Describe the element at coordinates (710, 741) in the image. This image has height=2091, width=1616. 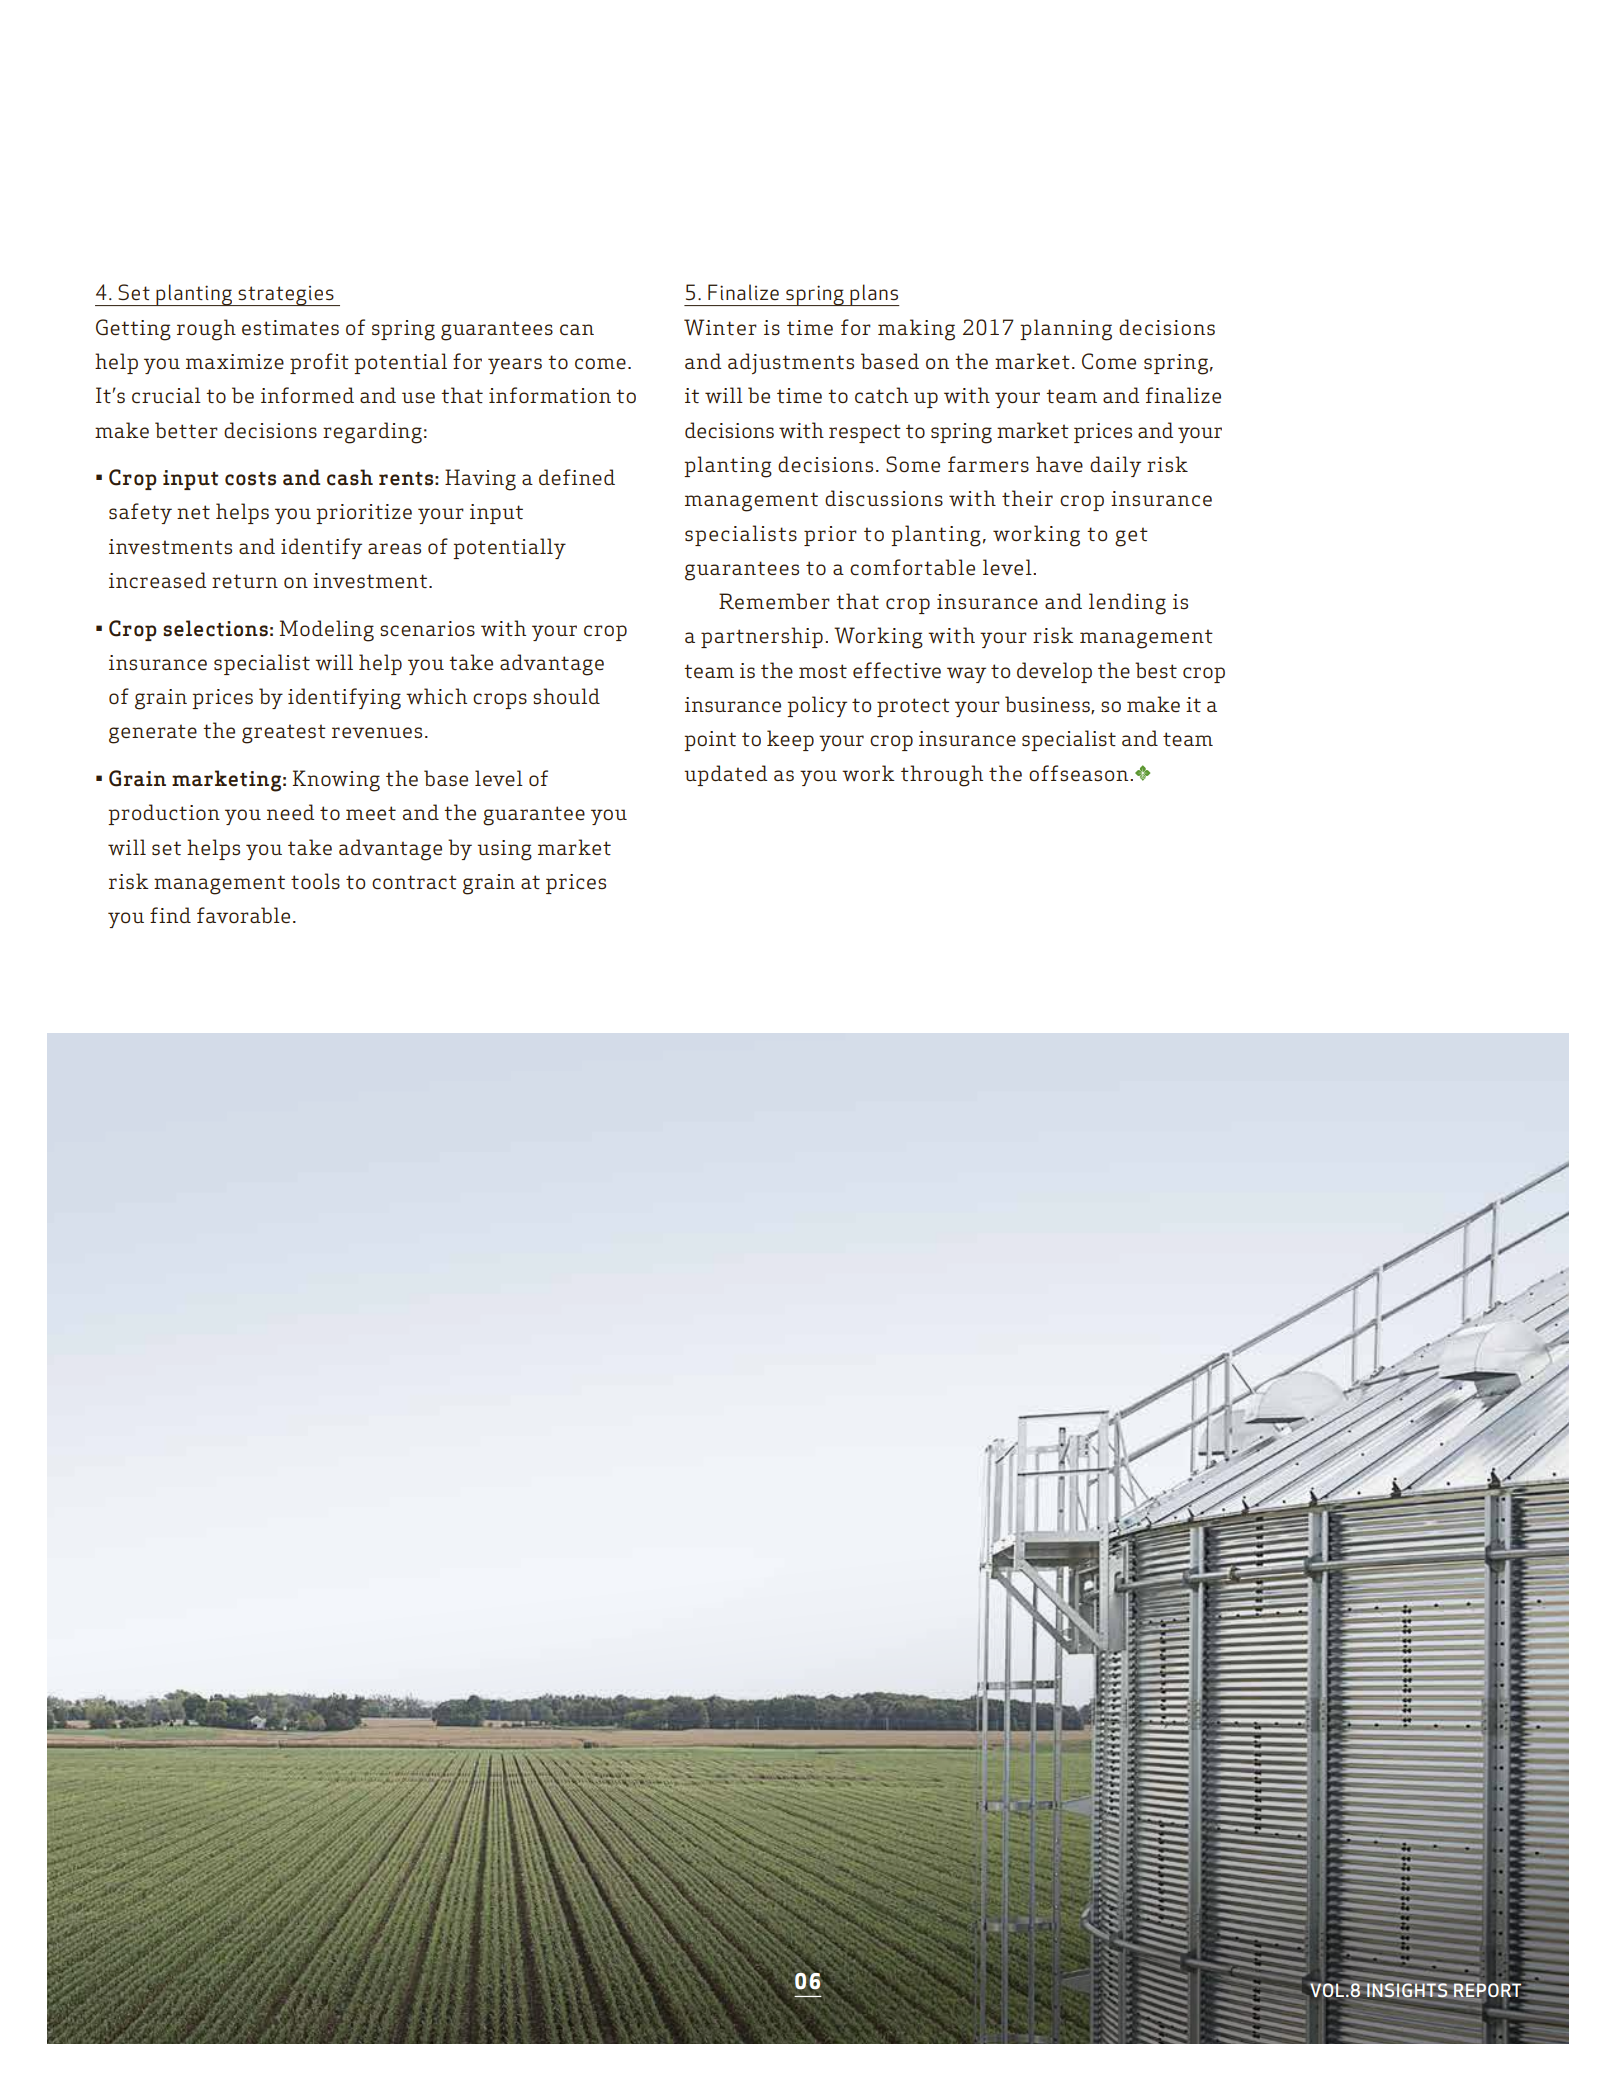
I see `point` at that location.
